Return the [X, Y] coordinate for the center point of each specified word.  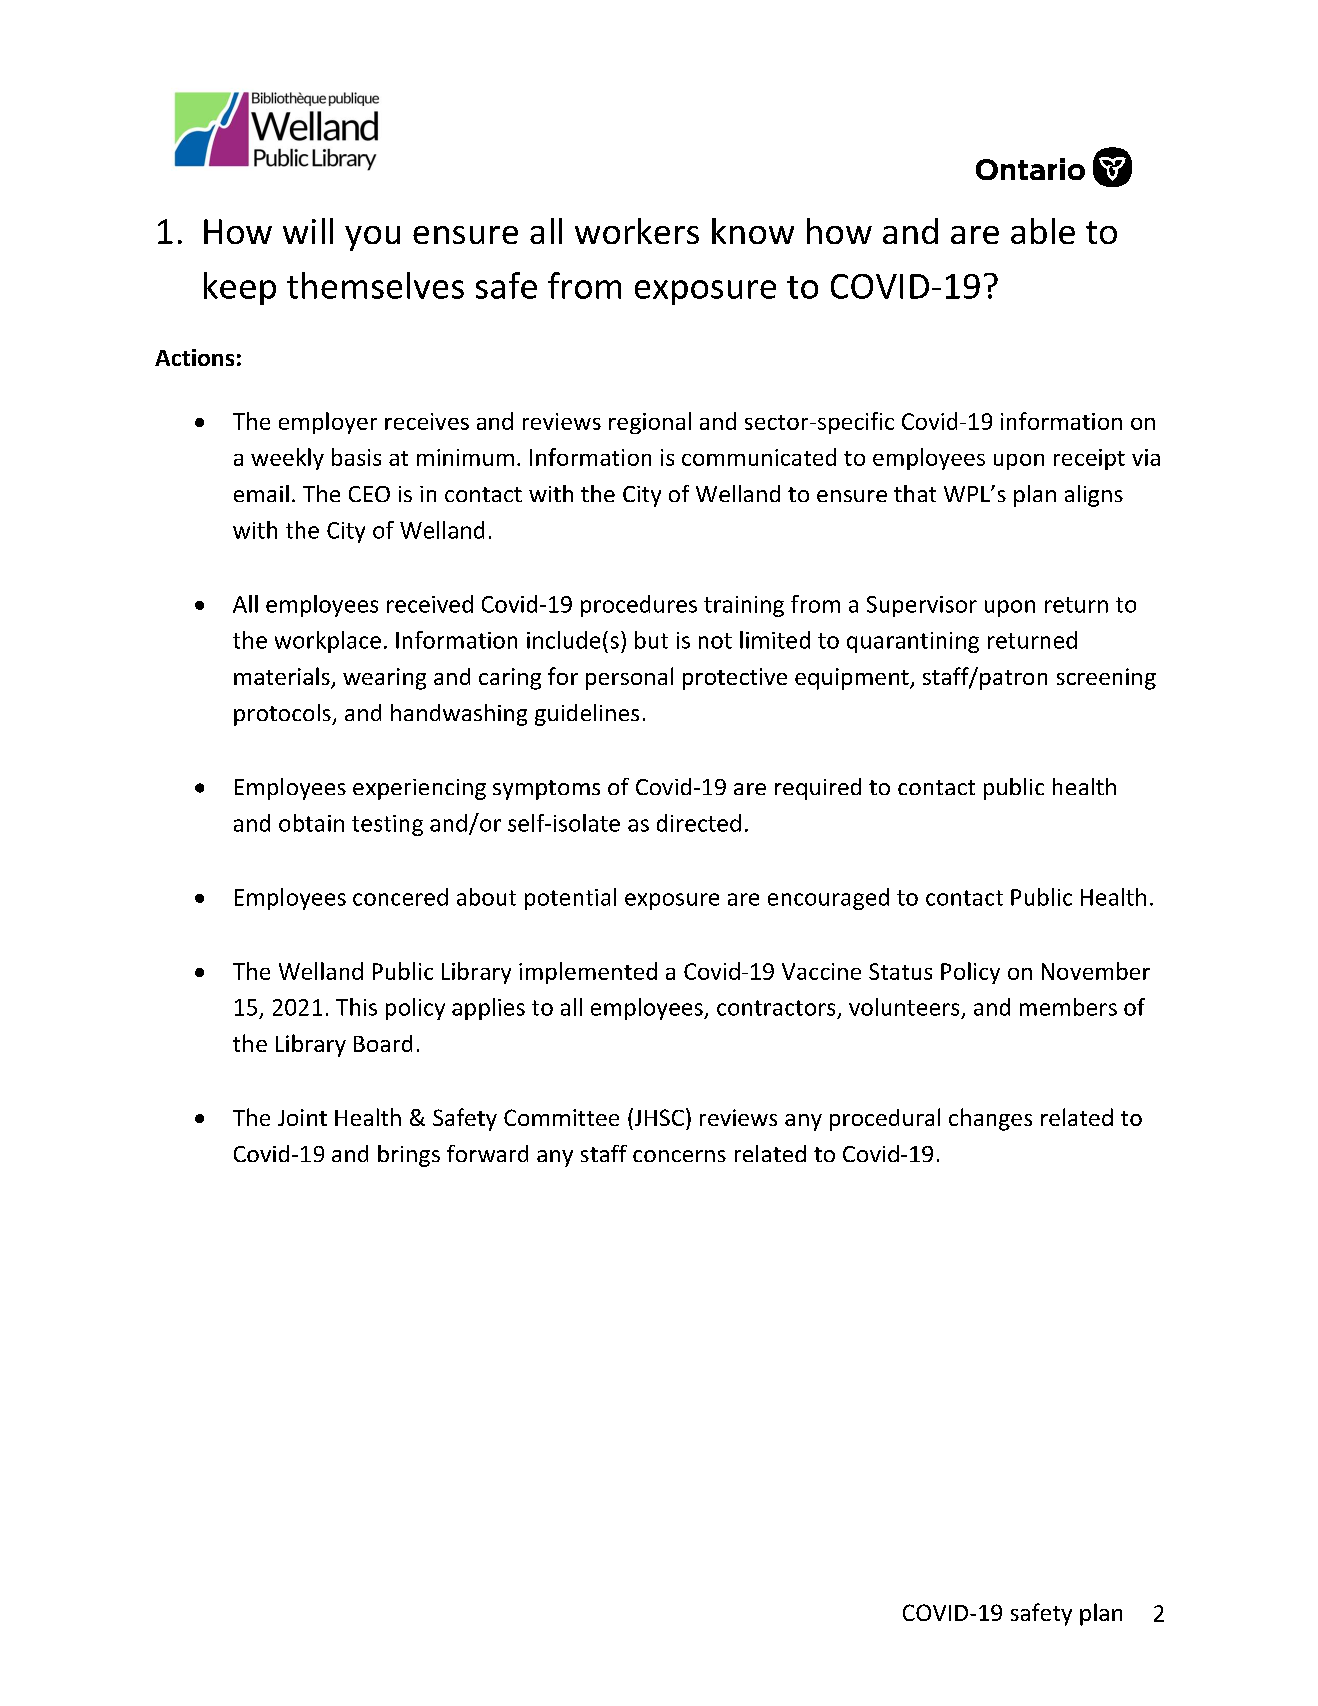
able [1043, 231]
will [308, 231]
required [818, 789]
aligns [1094, 496]
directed [699, 823]
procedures [639, 606]
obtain [311, 823]
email [261, 493]
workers [637, 231]
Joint [302, 1117]
